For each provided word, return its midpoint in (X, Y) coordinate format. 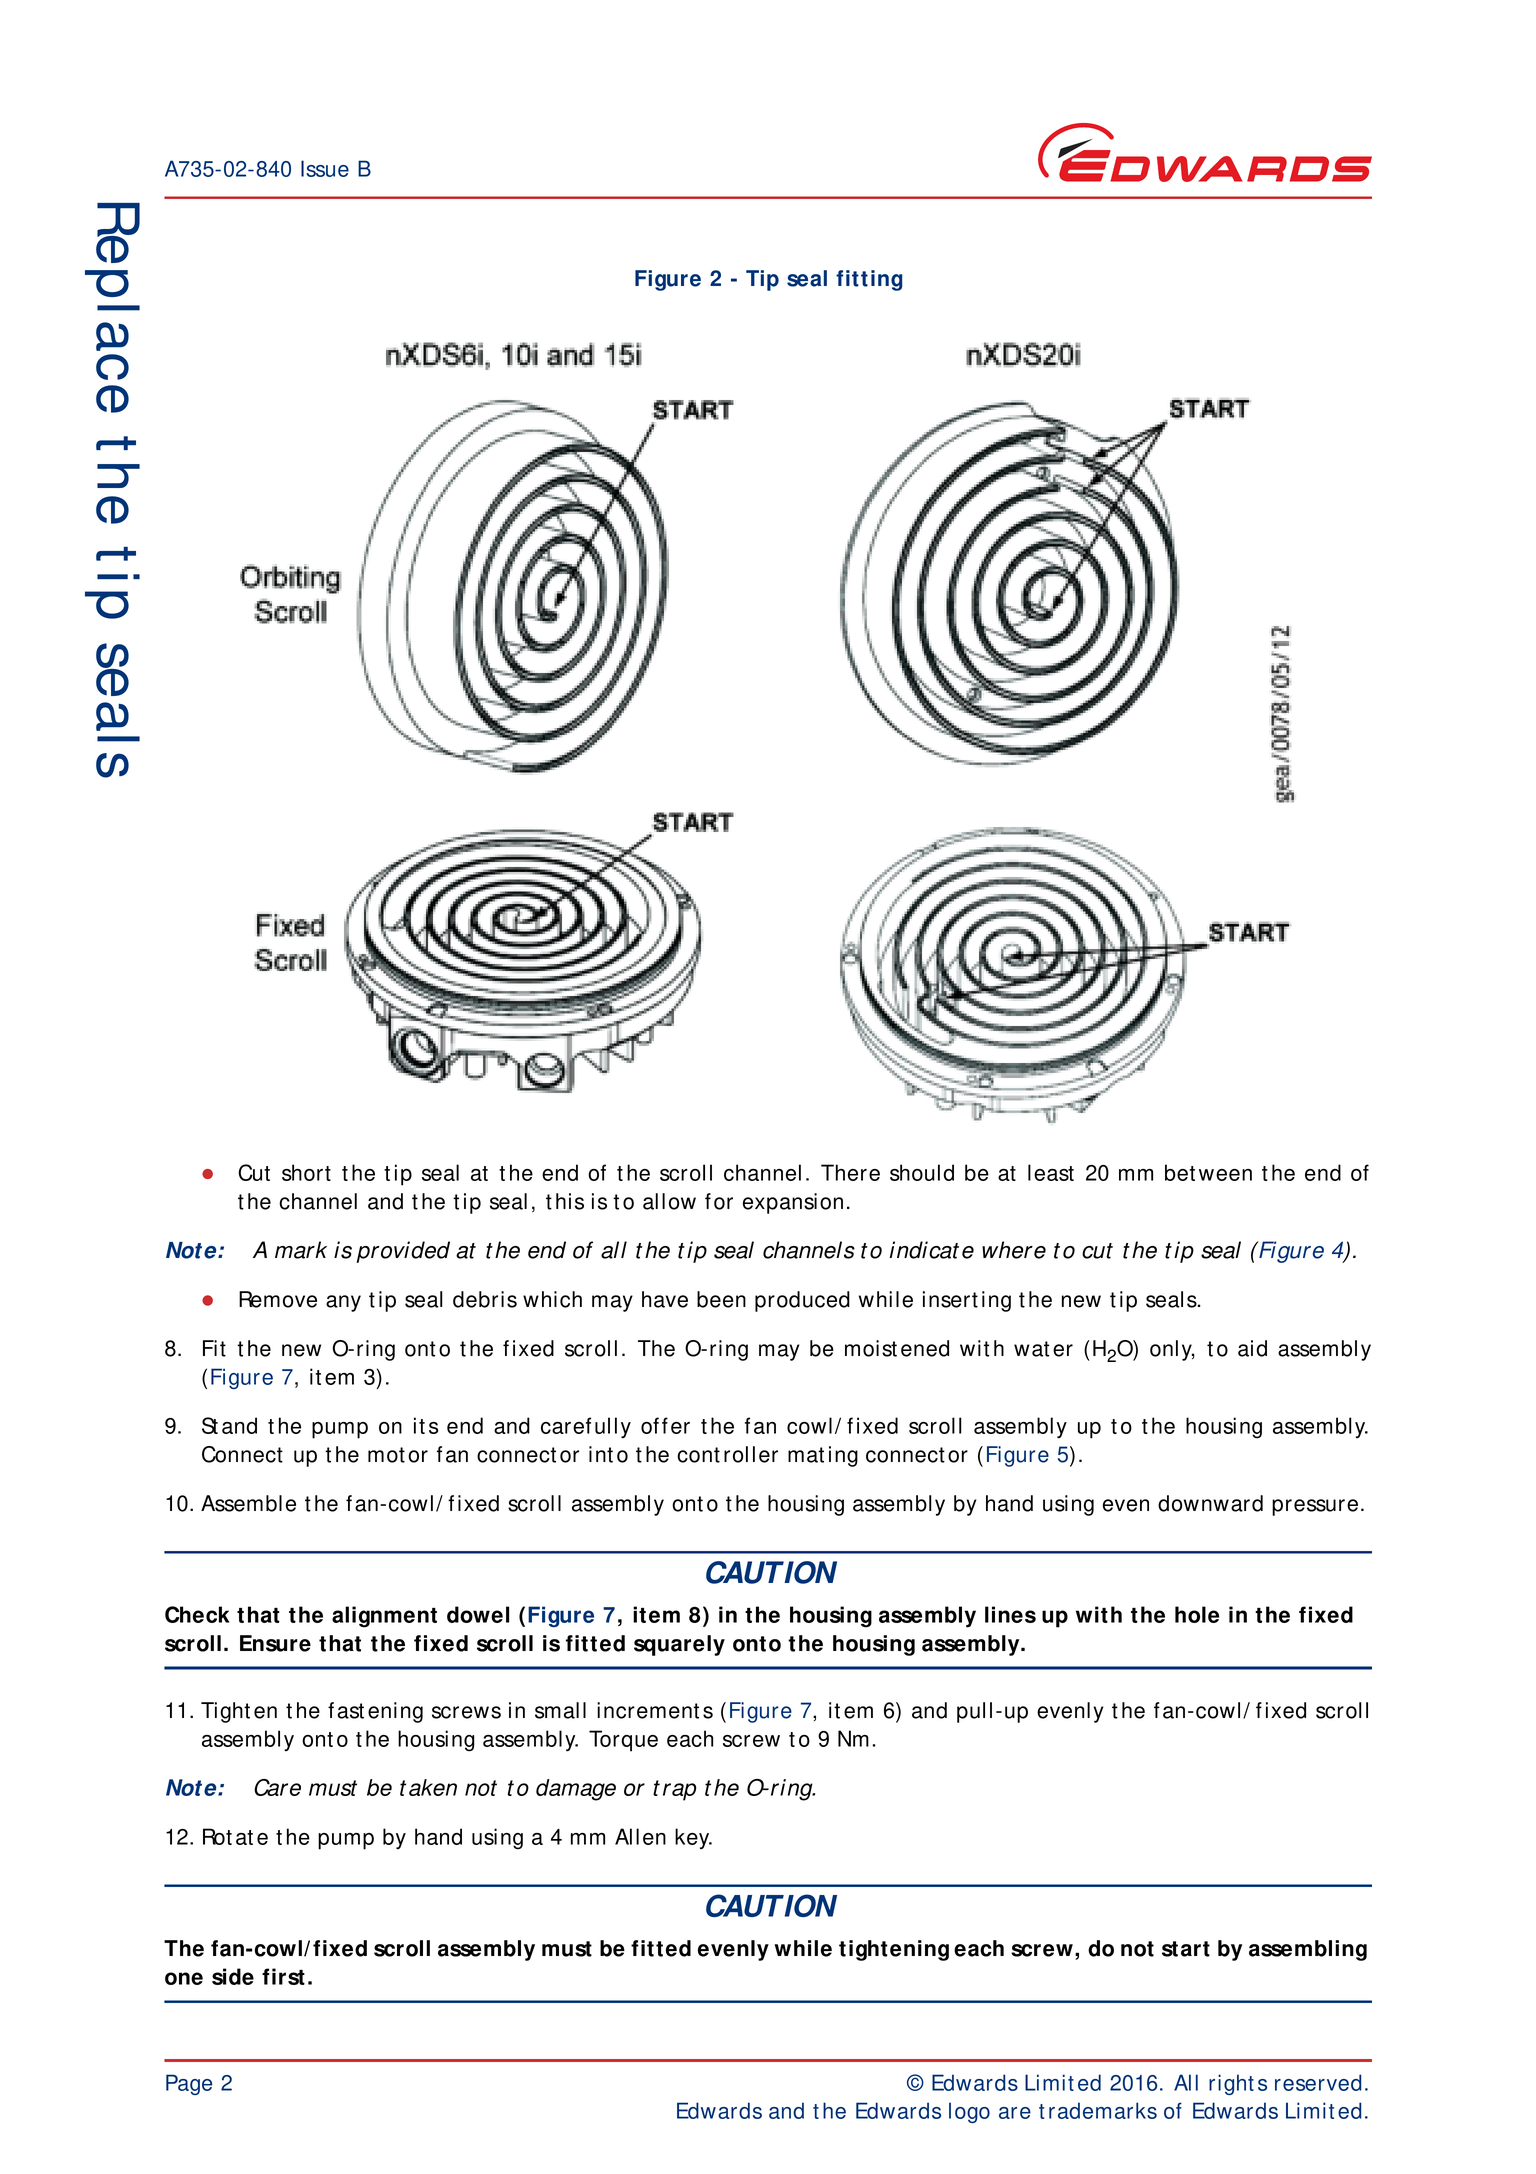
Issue (325, 168)
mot (386, 1455)
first (283, 1976)
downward (1210, 1503)
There (850, 1172)
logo (969, 2112)
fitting (869, 280)
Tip (762, 280)
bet (1180, 1172)
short (306, 1172)
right (1231, 2084)
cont (698, 1455)
